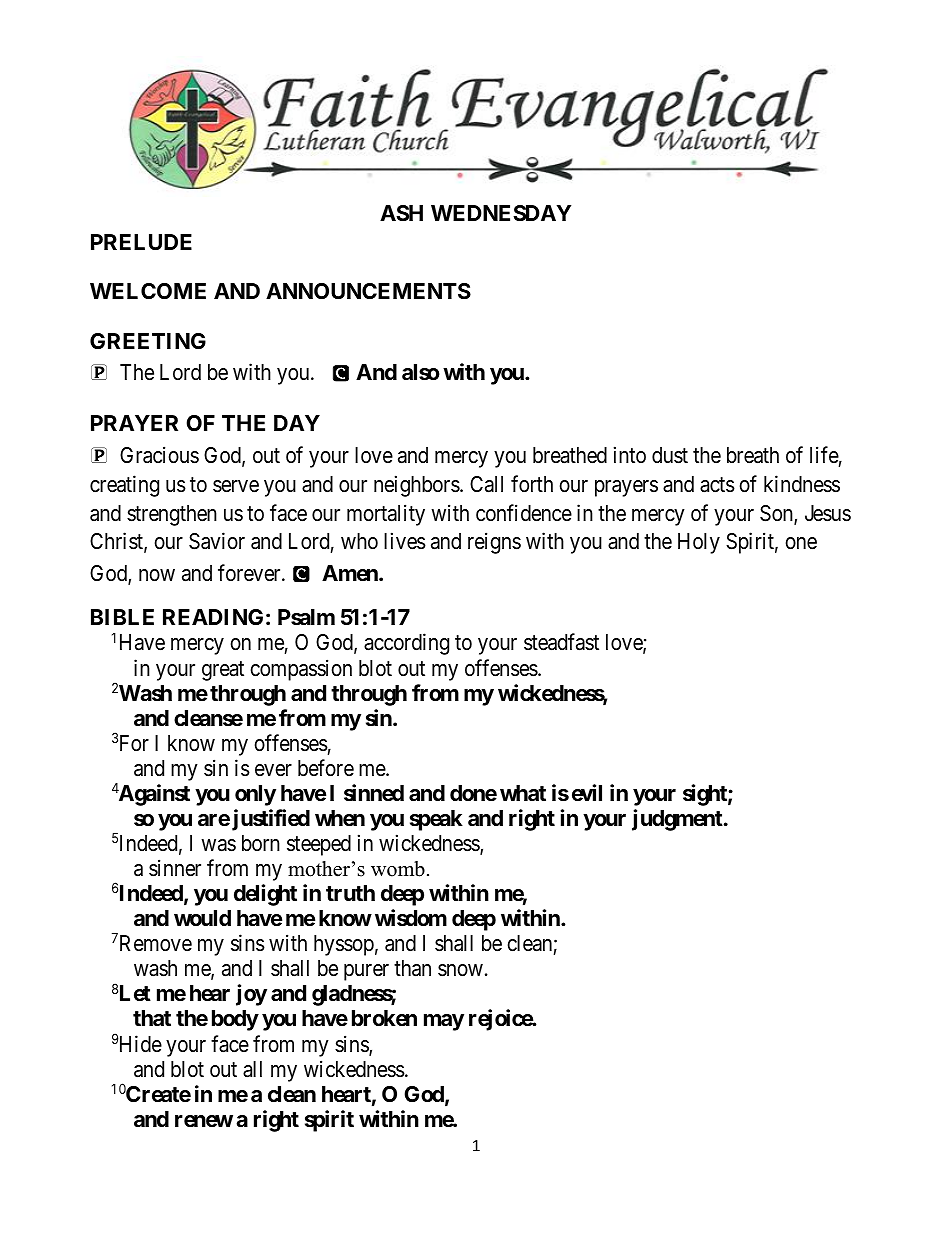 This image has width=952, height=1233. Describe the element at coordinates (236, 486) in the image. I see `serve` at that location.
